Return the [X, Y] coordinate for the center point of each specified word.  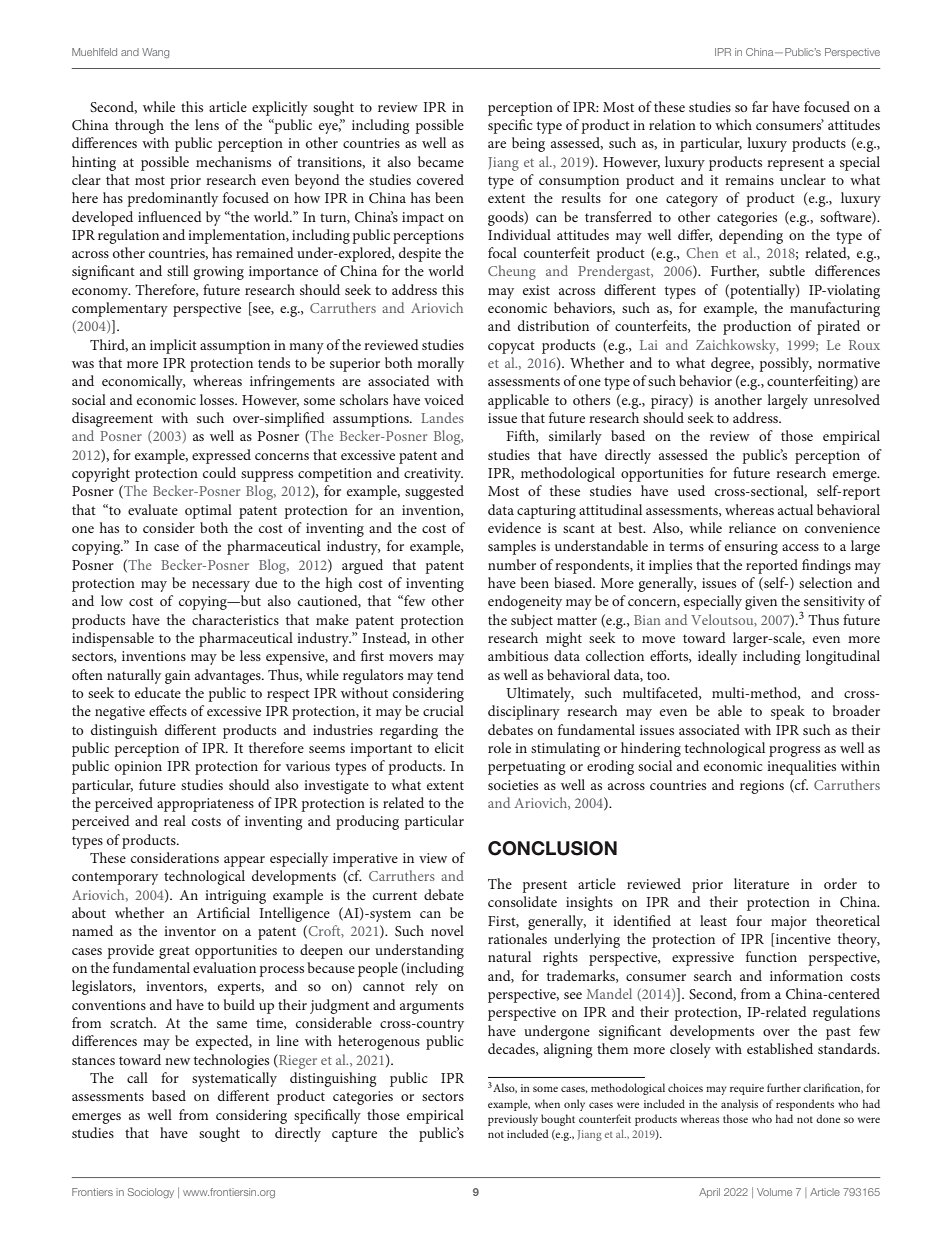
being [528, 144]
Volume [774, 1192]
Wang [155, 53]
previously [513, 1120]
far [760, 106]
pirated [838, 327]
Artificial [223, 912]
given [761, 603]
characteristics [235, 619]
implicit [173, 346]
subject [532, 621]
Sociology [151, 1193]
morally [440, 364]
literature [761, 883]
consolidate [522, 901]
